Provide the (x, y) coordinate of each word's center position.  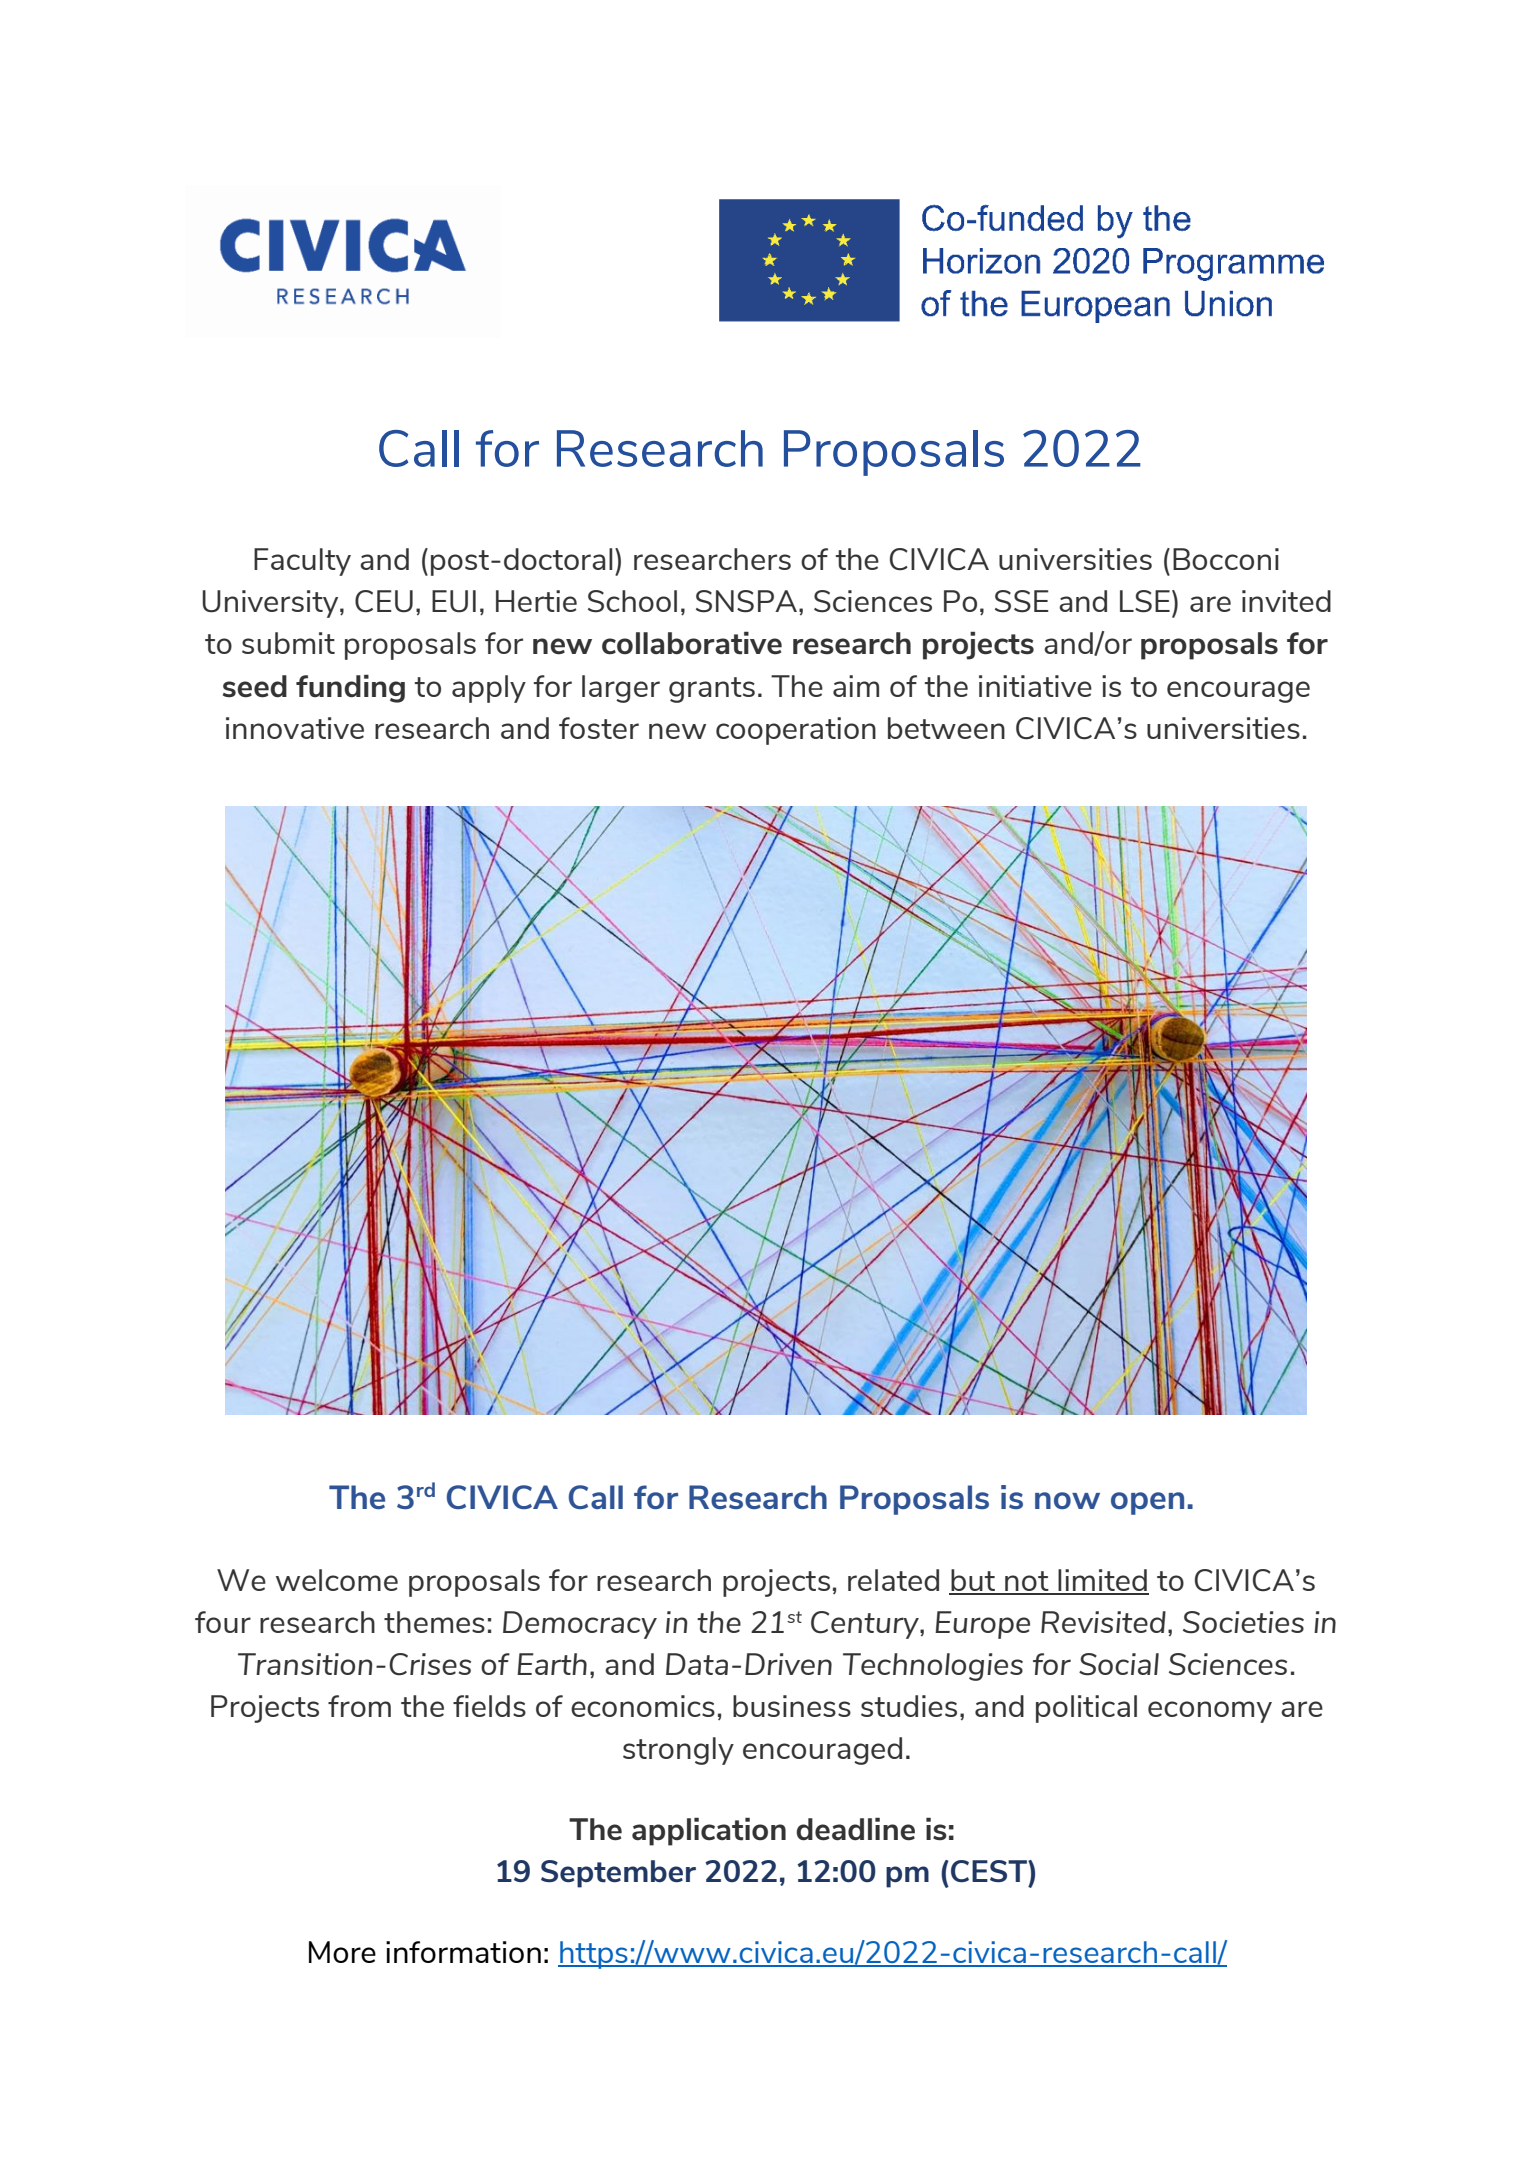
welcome (337, 1580)
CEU (384, 601)
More (342, 1952)
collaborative (692, 643)
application (709, 1832)
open (1147, 1503)
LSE (1145, 601)
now (1067, 1500)
